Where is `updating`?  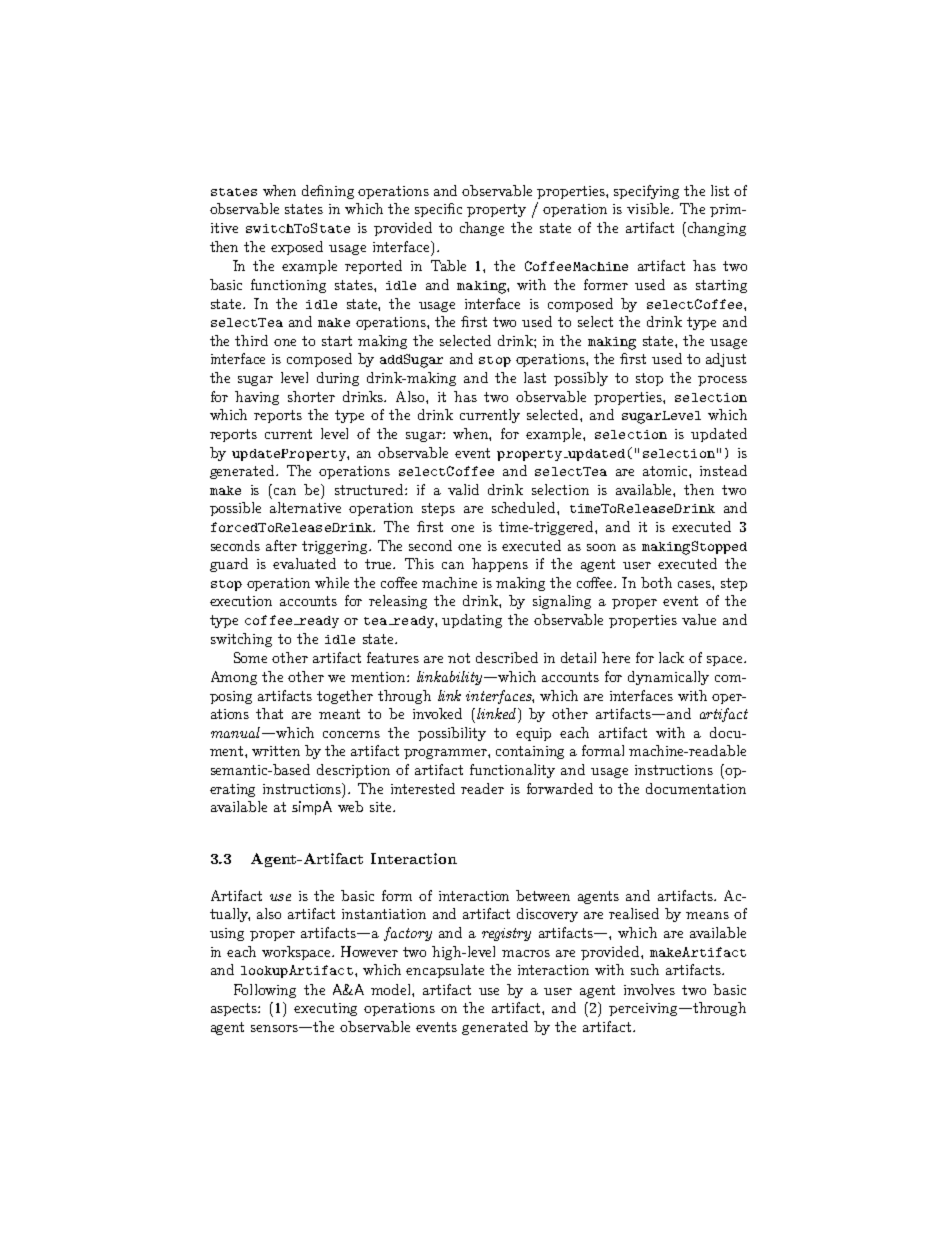
updating is located at coordinates (472, 621).
